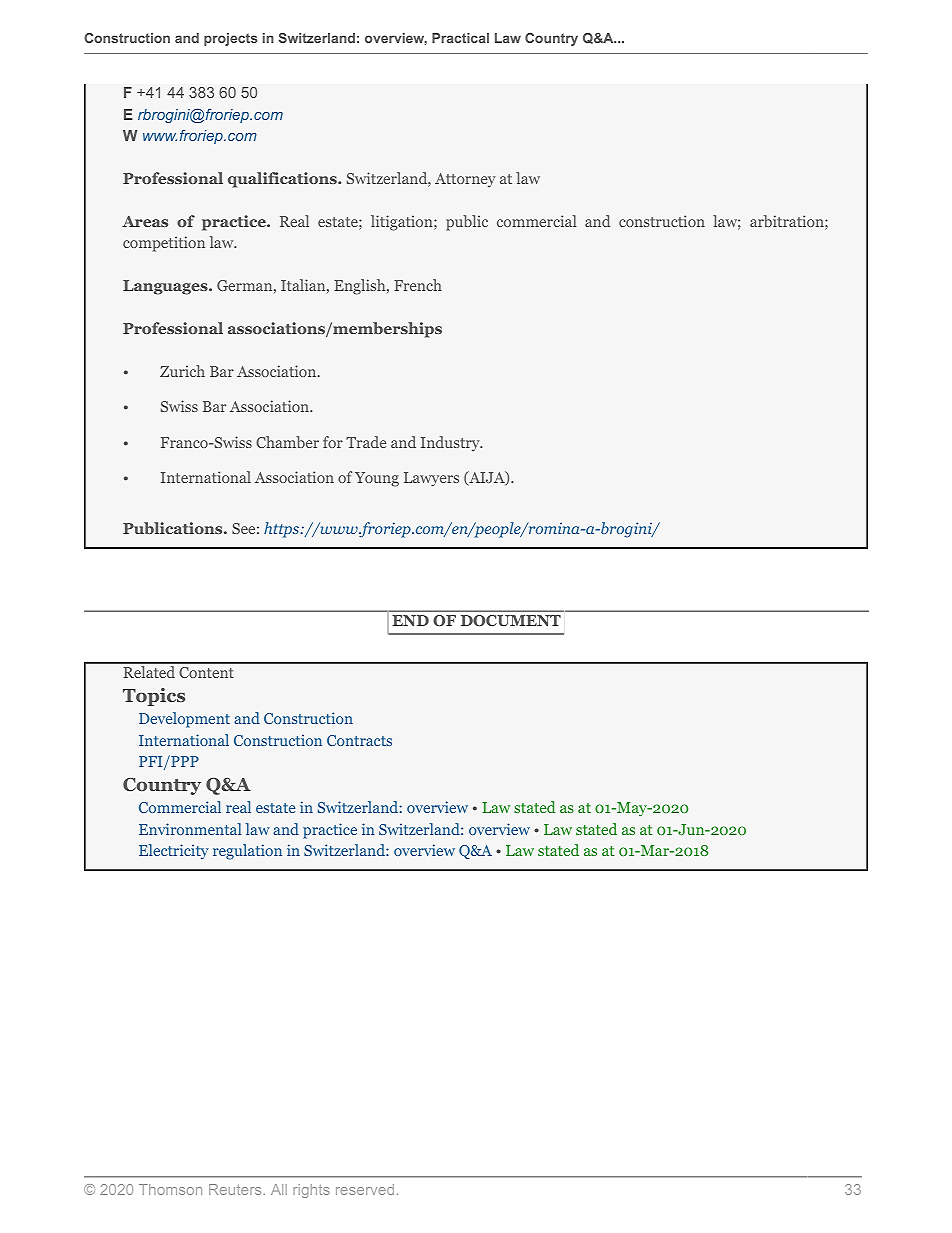 The height and width of the image is (1233, 952). Describe the element at coordinates (511, 621) in the image. I see `DOCUMENT` at that location.
